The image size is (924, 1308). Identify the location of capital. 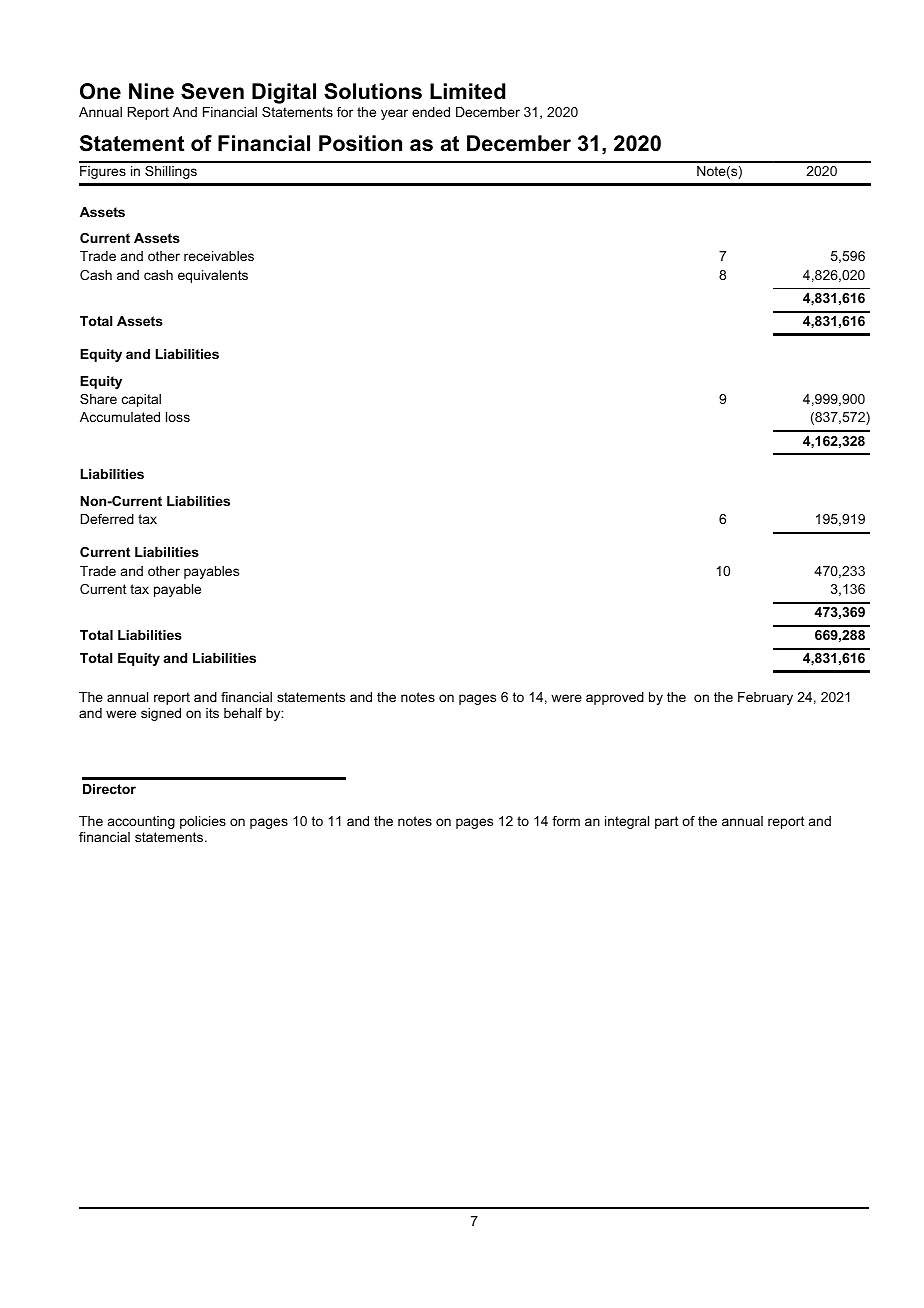
(141, 400).
